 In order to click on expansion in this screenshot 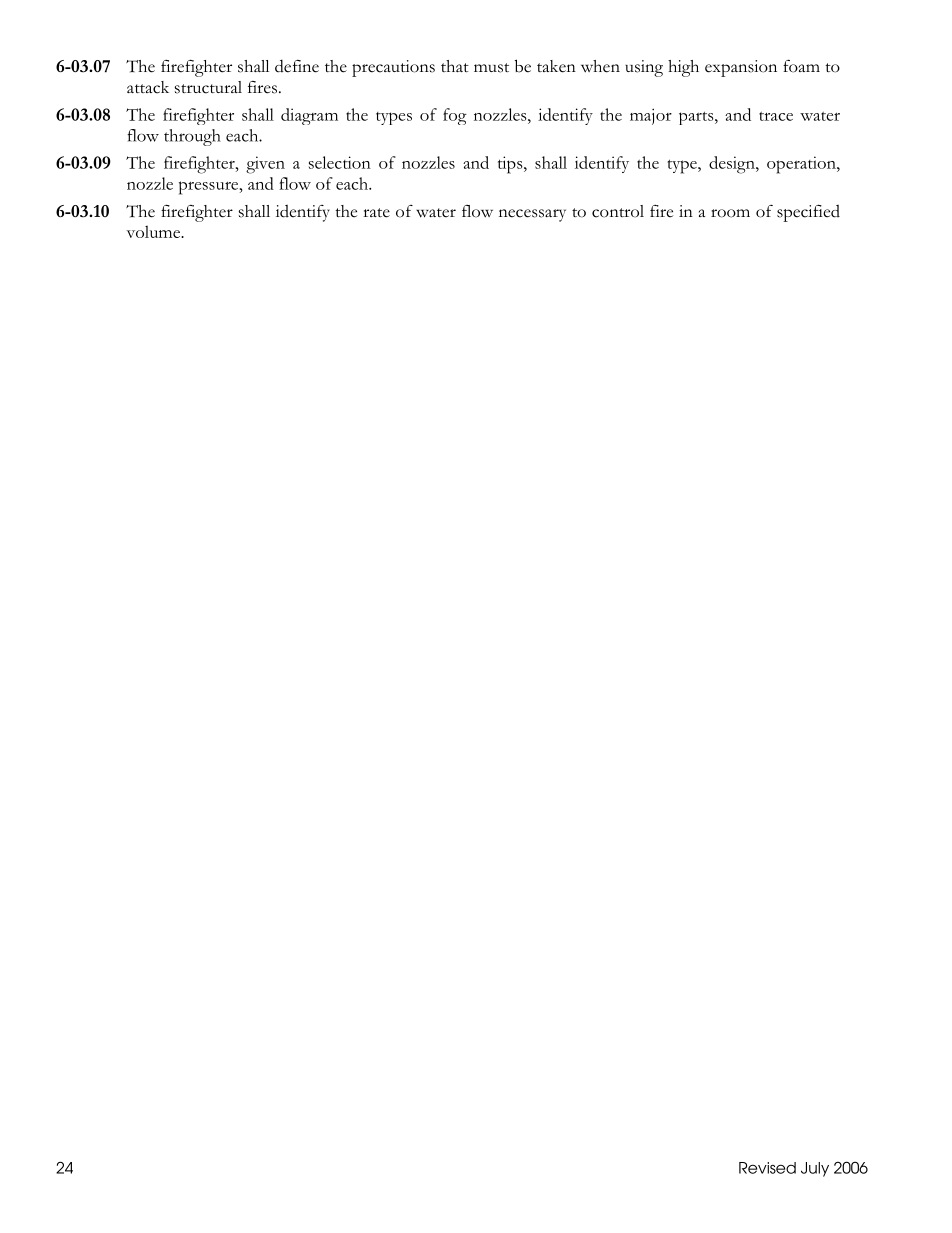, I will do `click(741, 68)`.
